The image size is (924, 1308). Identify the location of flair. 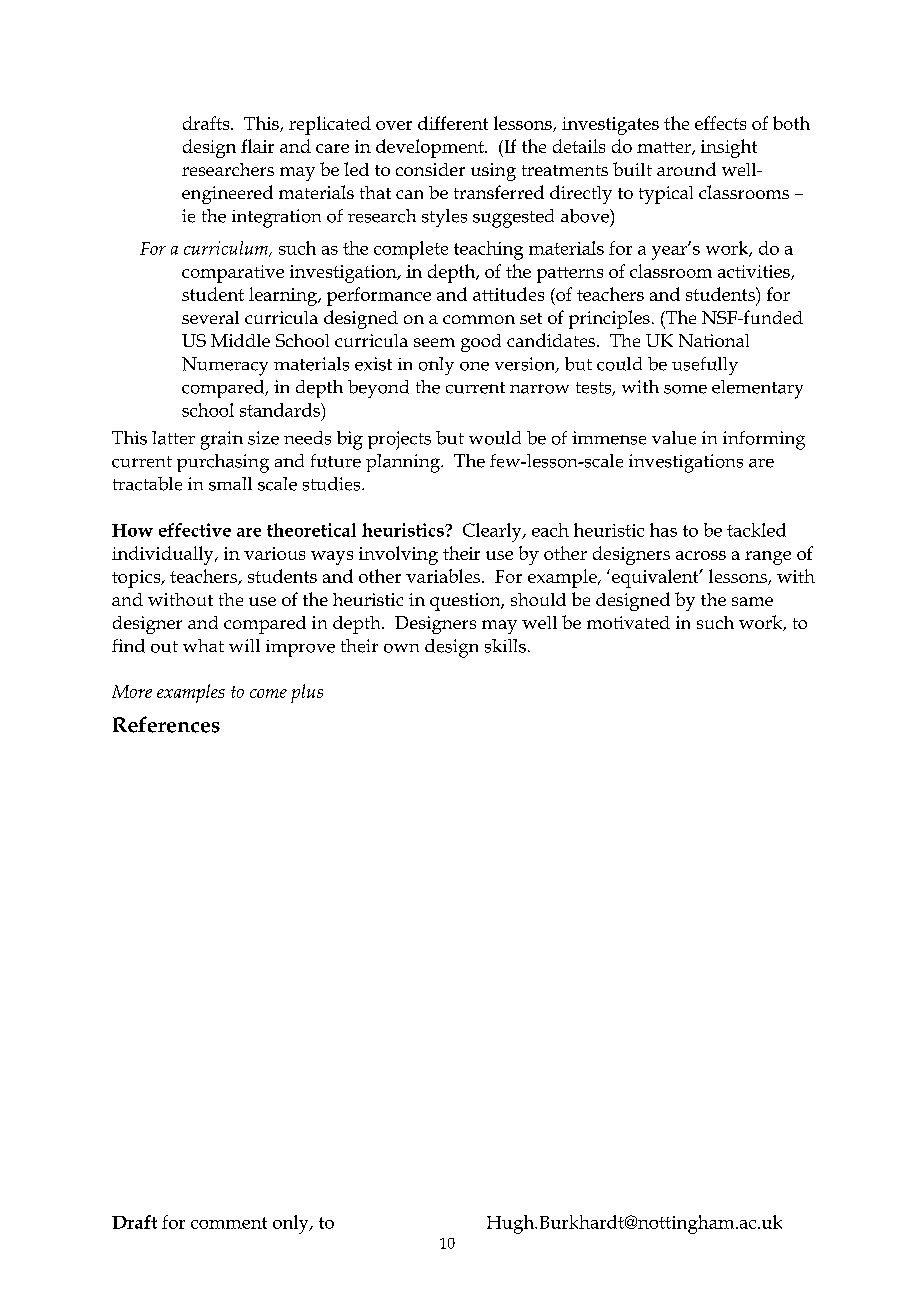
(257, 146).
